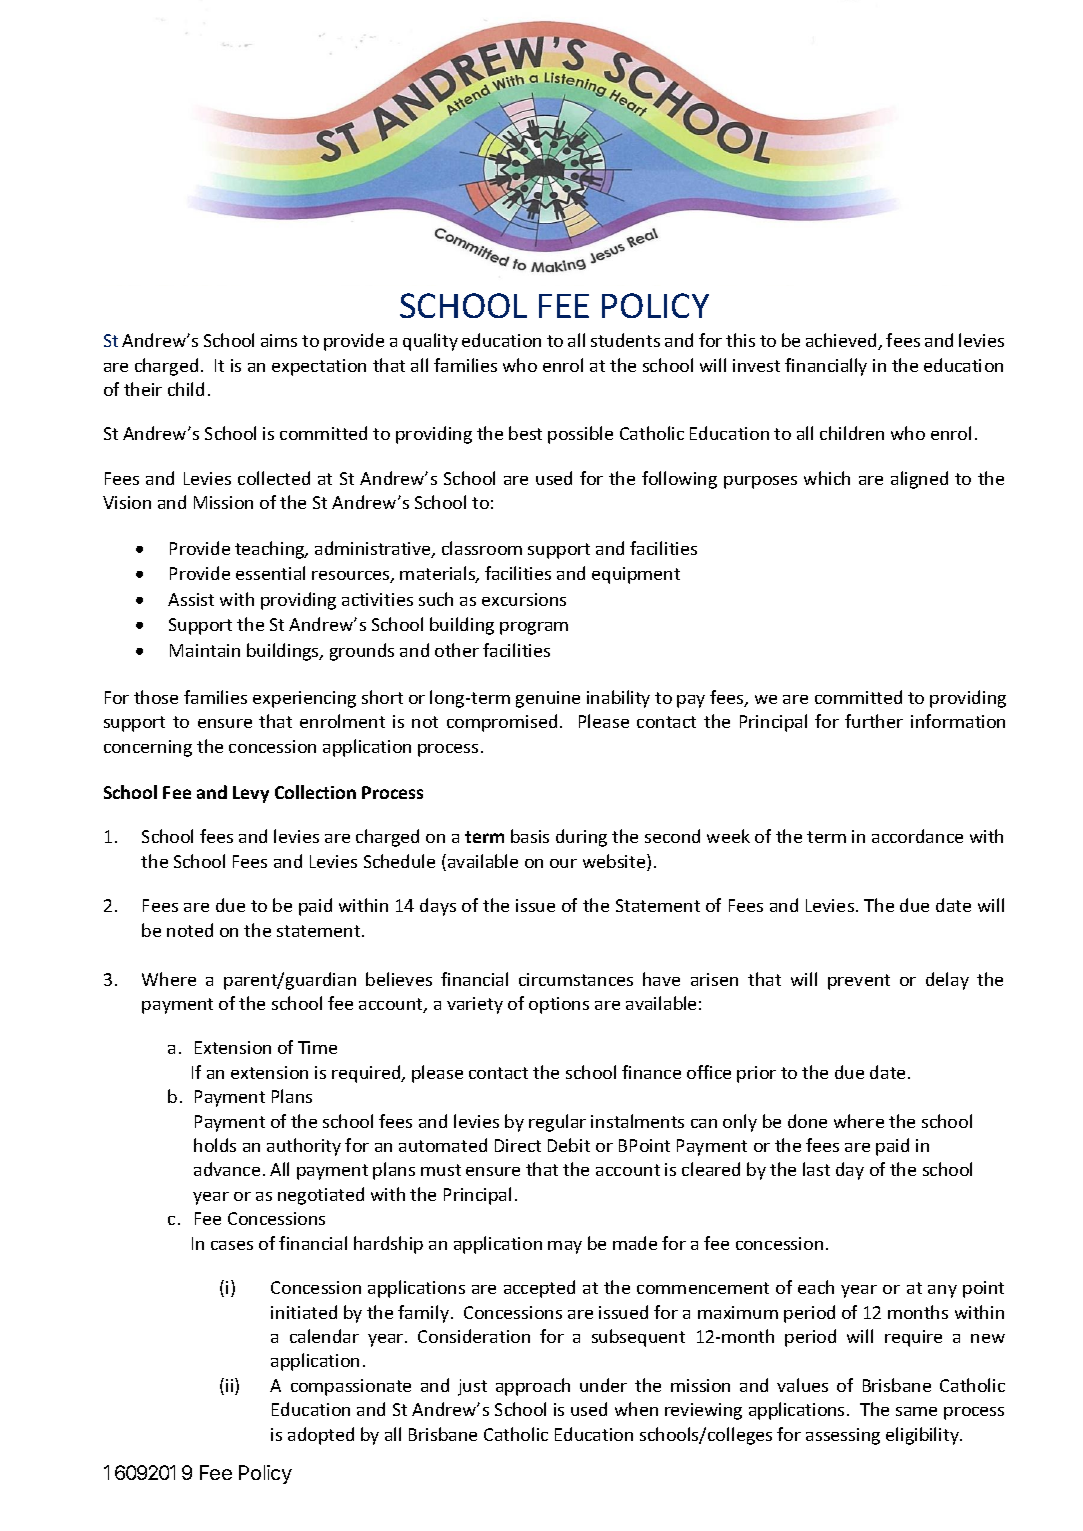 This screenshot has height=1531, width=1083. I want to click on approach, so click(533, 1387).
